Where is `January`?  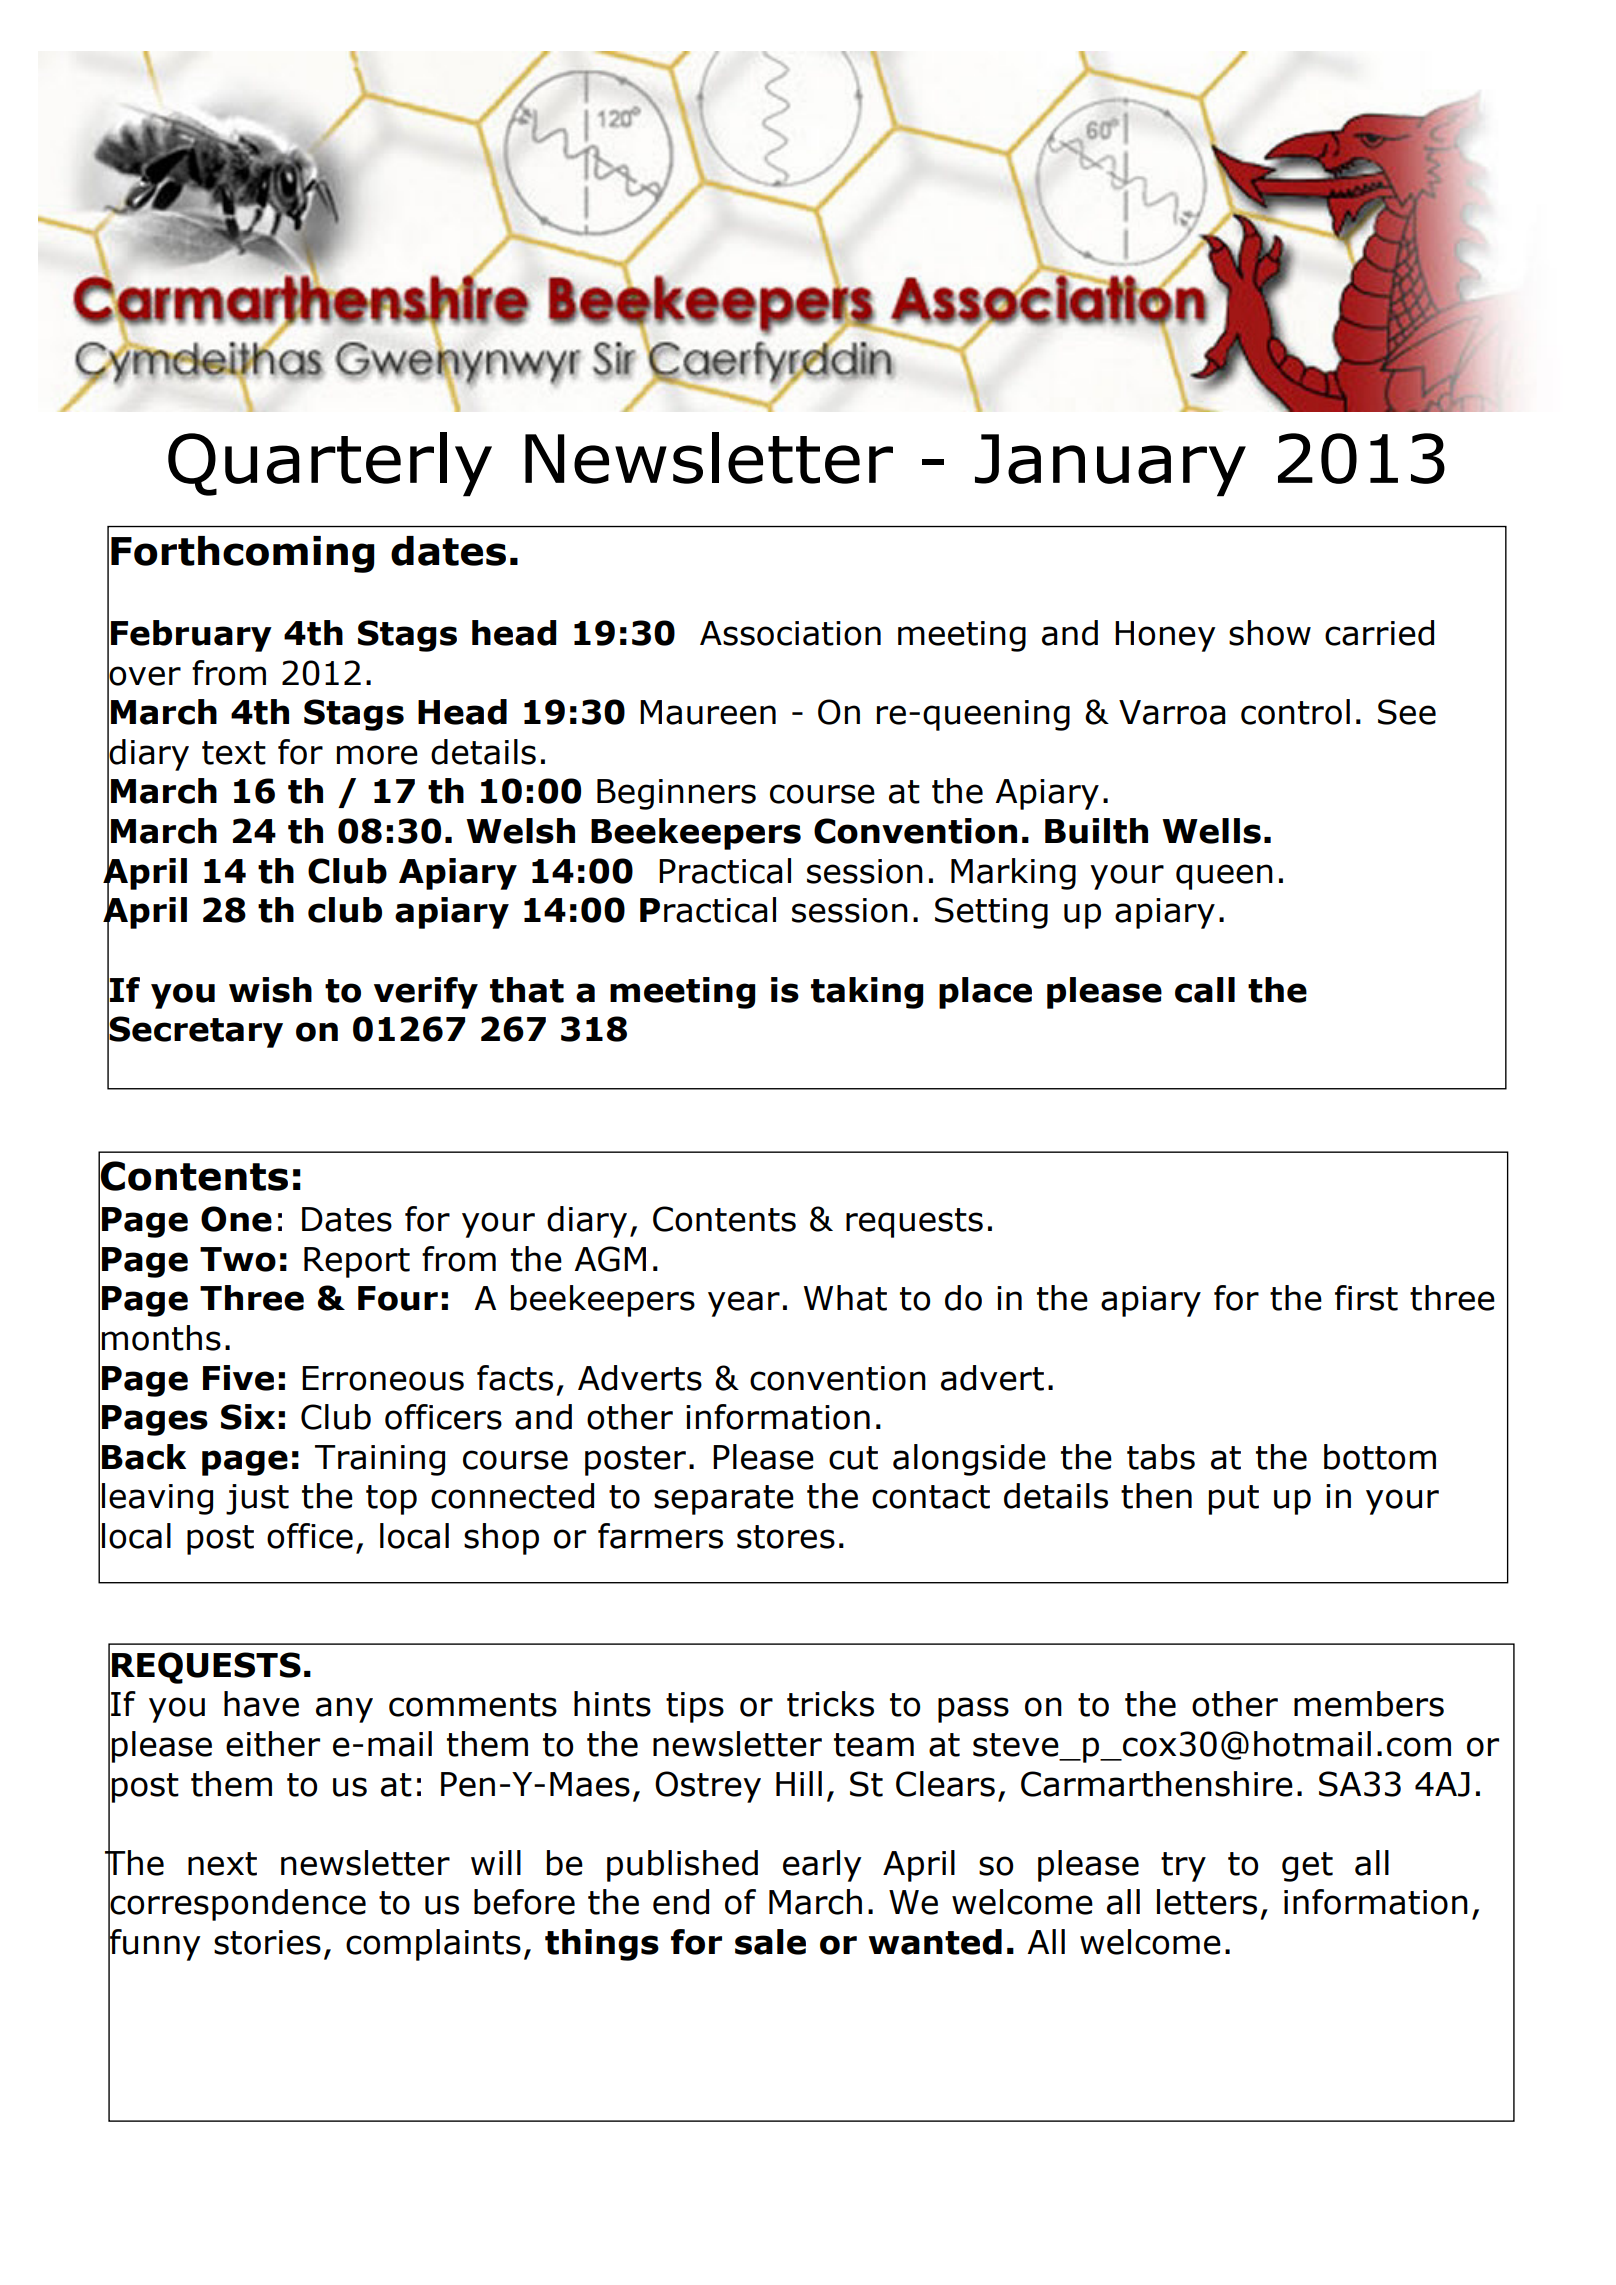 January is located at coordinates (1110, 465).
